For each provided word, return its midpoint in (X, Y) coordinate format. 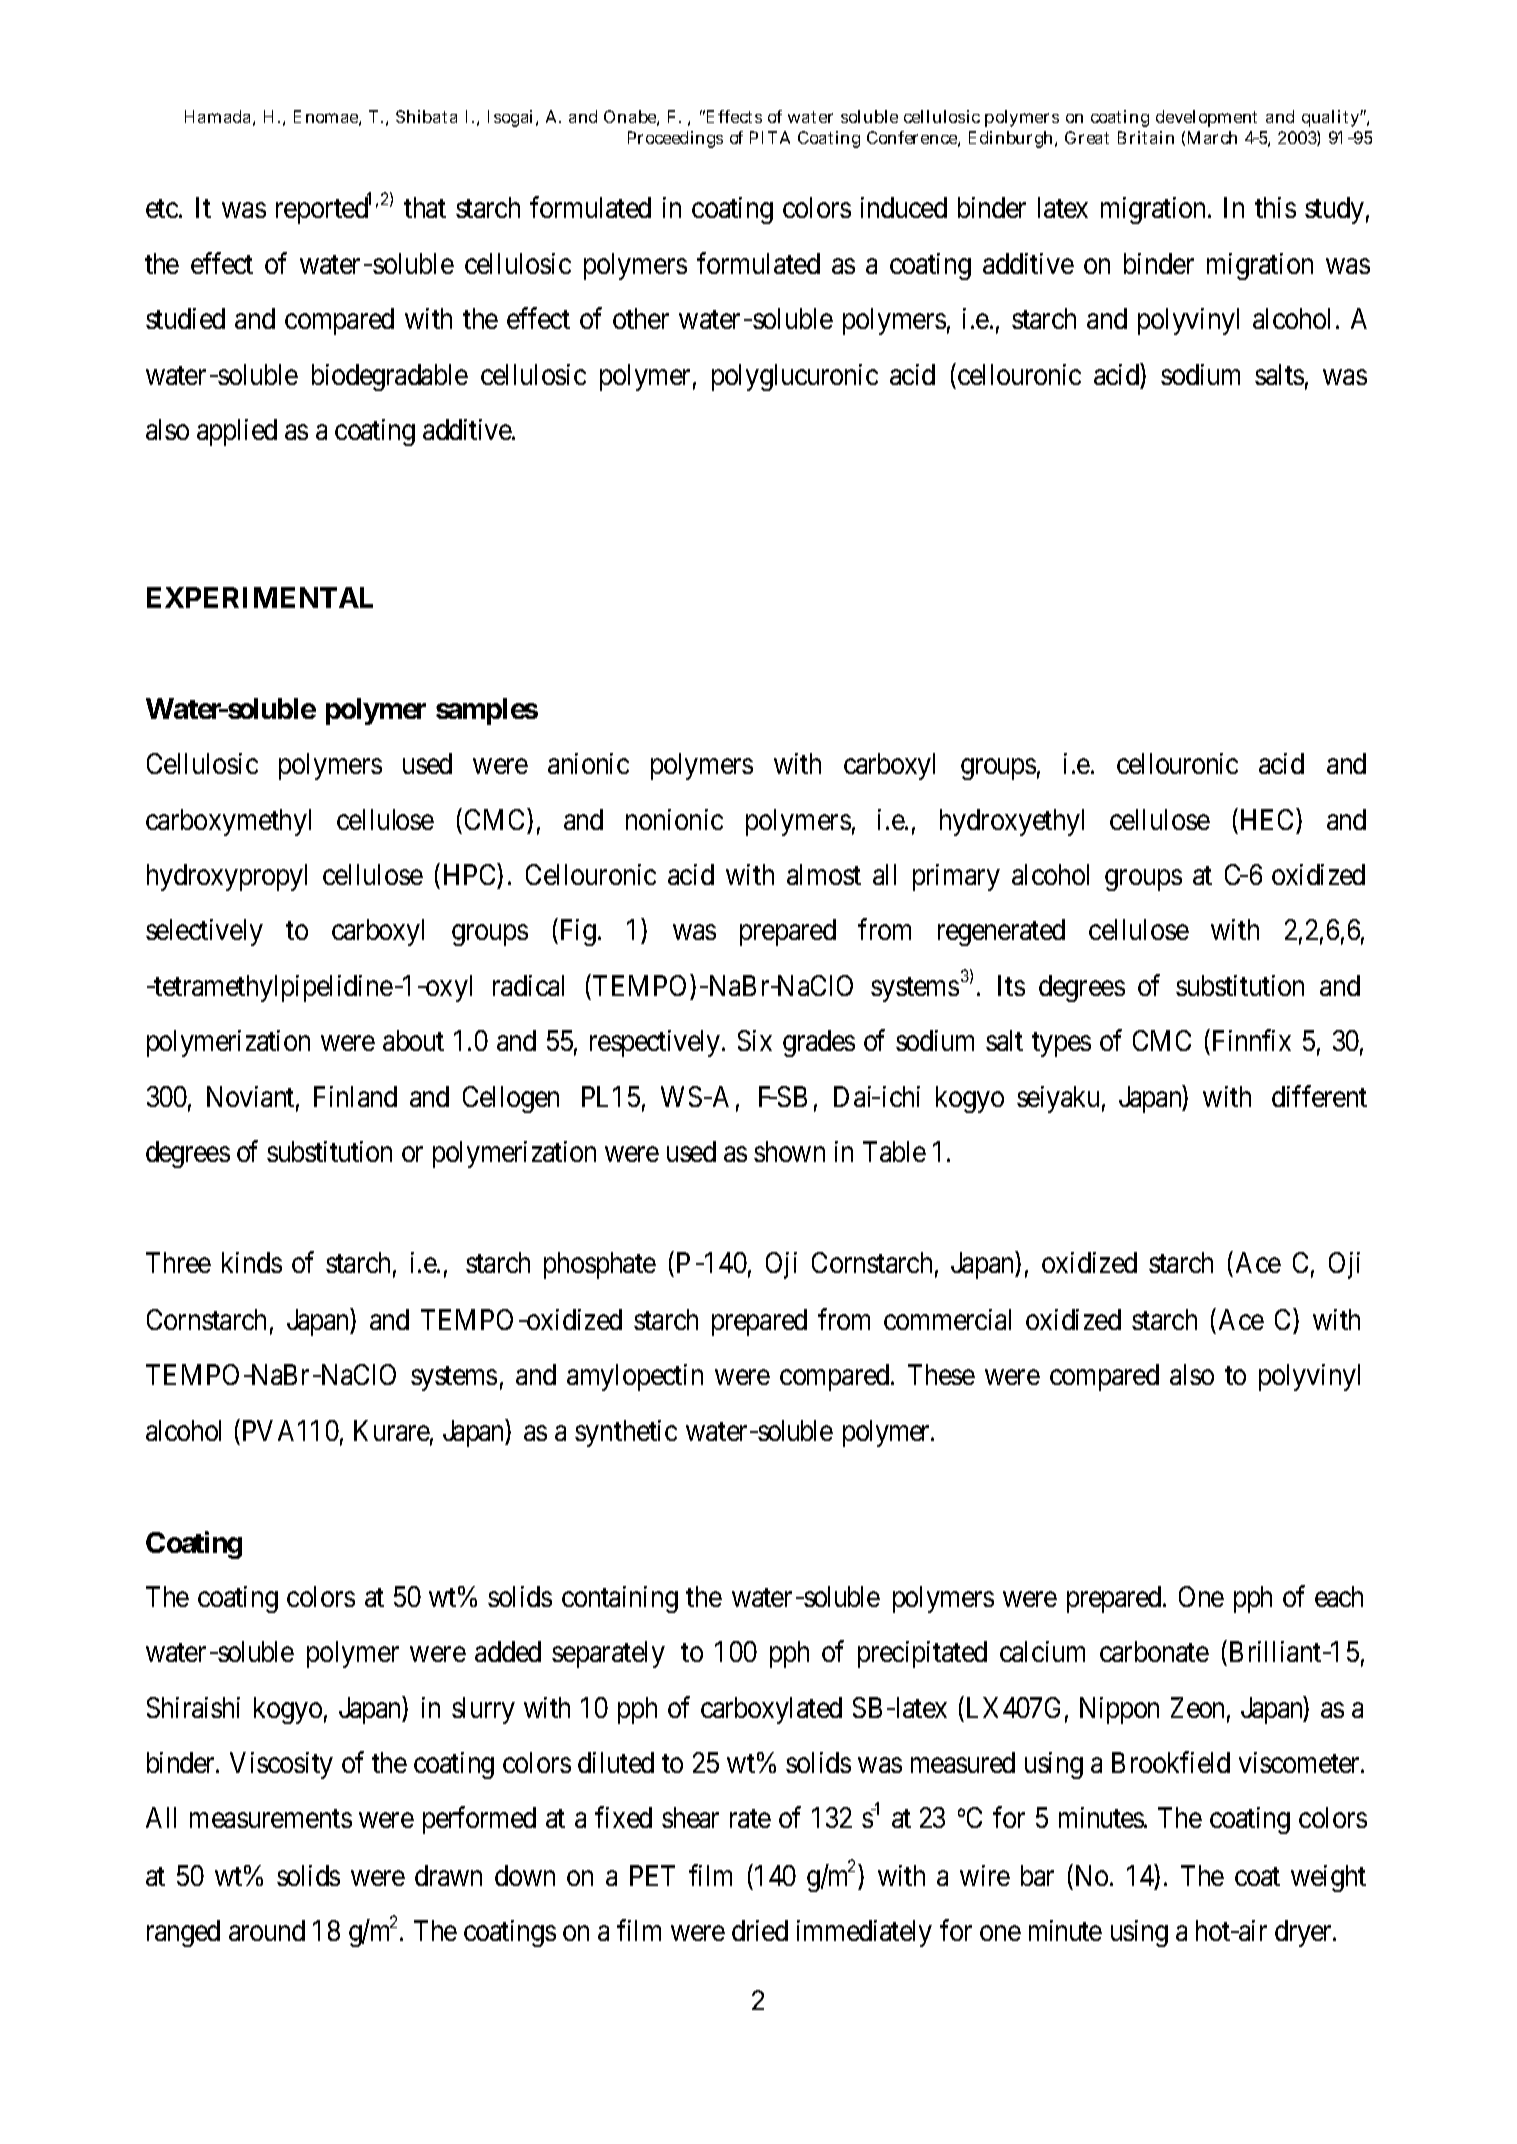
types (1061, 1045)
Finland (355, 1096)
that (425, 207)
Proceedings (675, 139)
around (267, 1930)
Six (755, 1040)
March (1212, 137)
